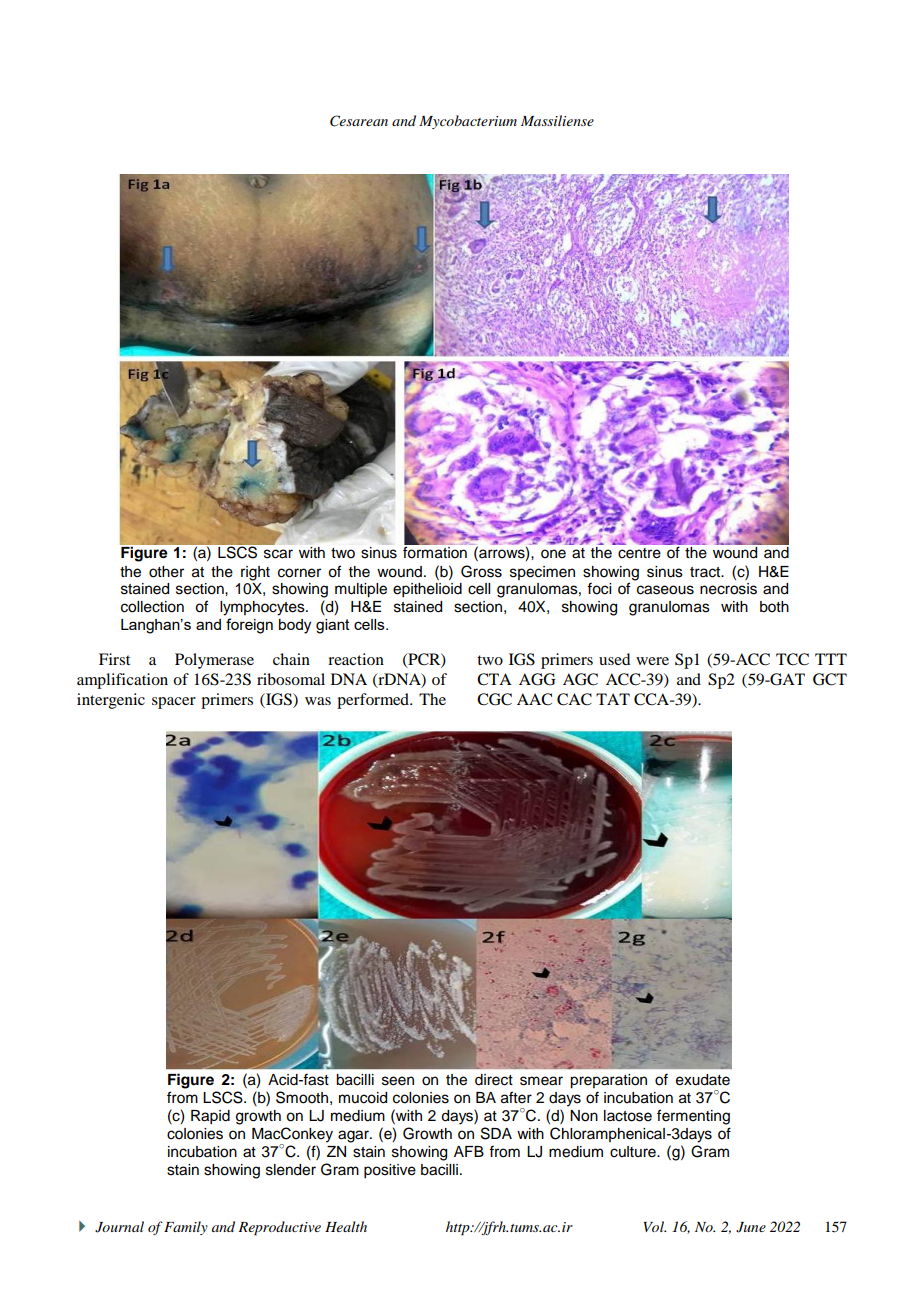 Image resolution: width=924 pixels, height=1308 pixels. I want to click on TCC, so click(792, 659).
